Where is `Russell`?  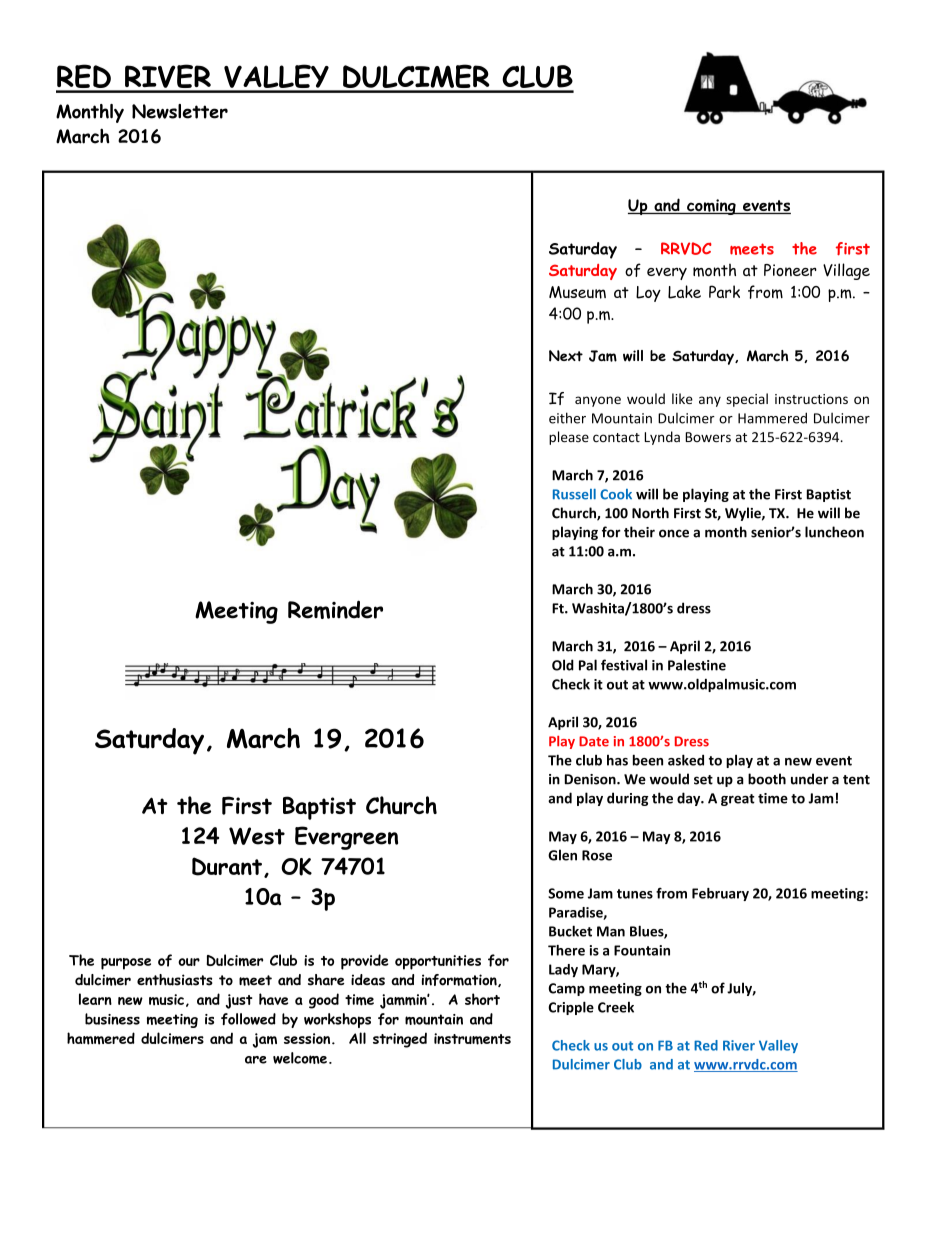 Russell is located at coordinates (574, 494).
